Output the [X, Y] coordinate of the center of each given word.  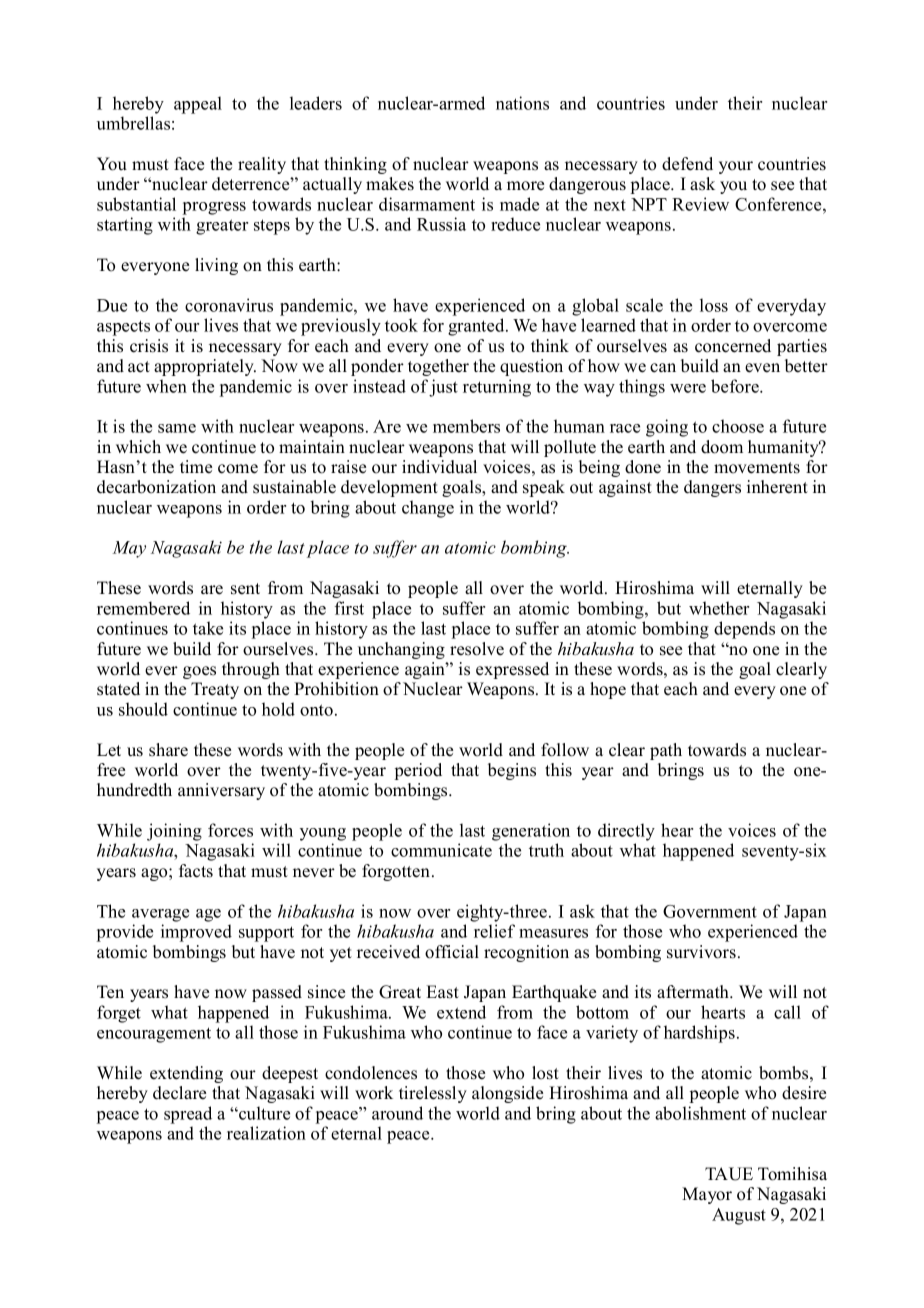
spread [188, 1115]
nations [522, 103]
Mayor [707, 1195]
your [736, 167]
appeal [198, 105]
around [397, 1113]
